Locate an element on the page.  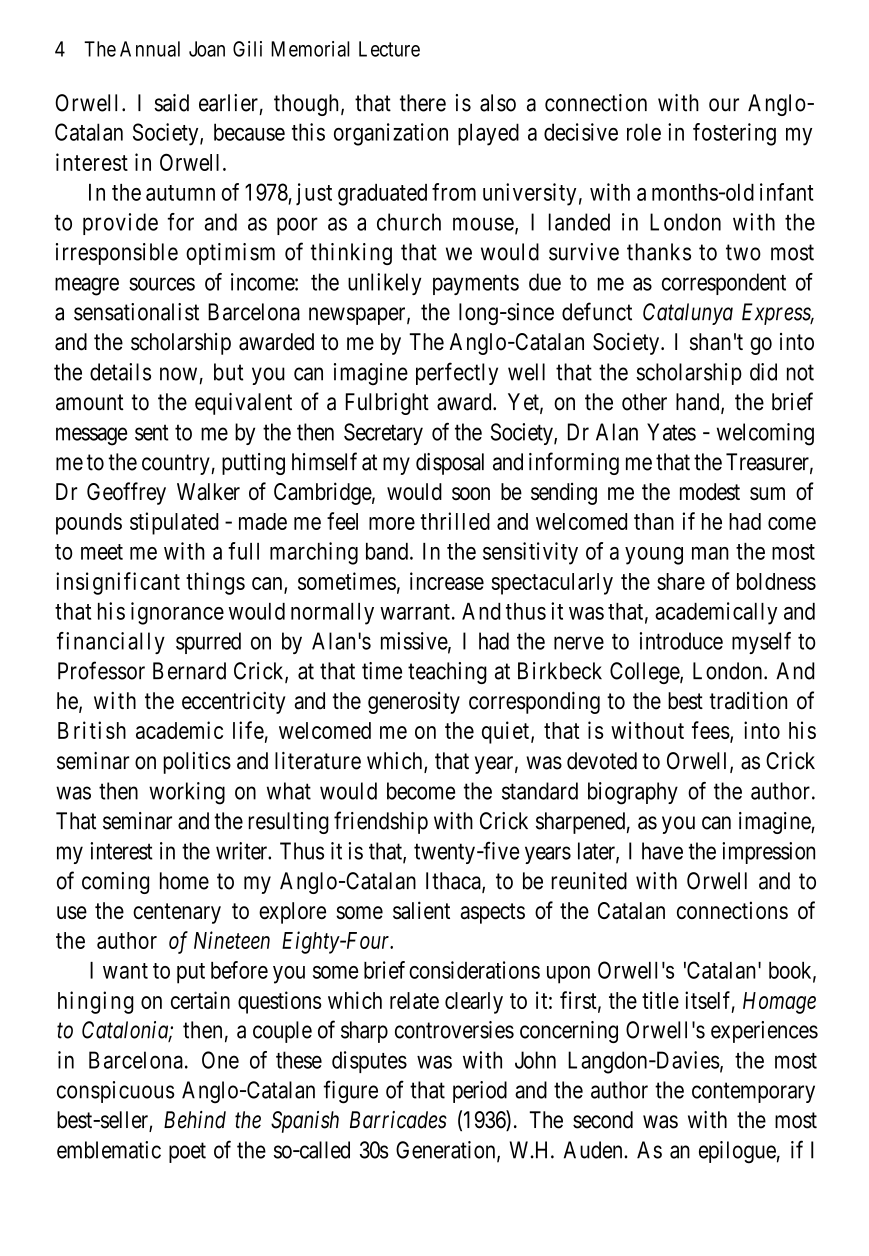
said is located at coordinates (171, 103).
